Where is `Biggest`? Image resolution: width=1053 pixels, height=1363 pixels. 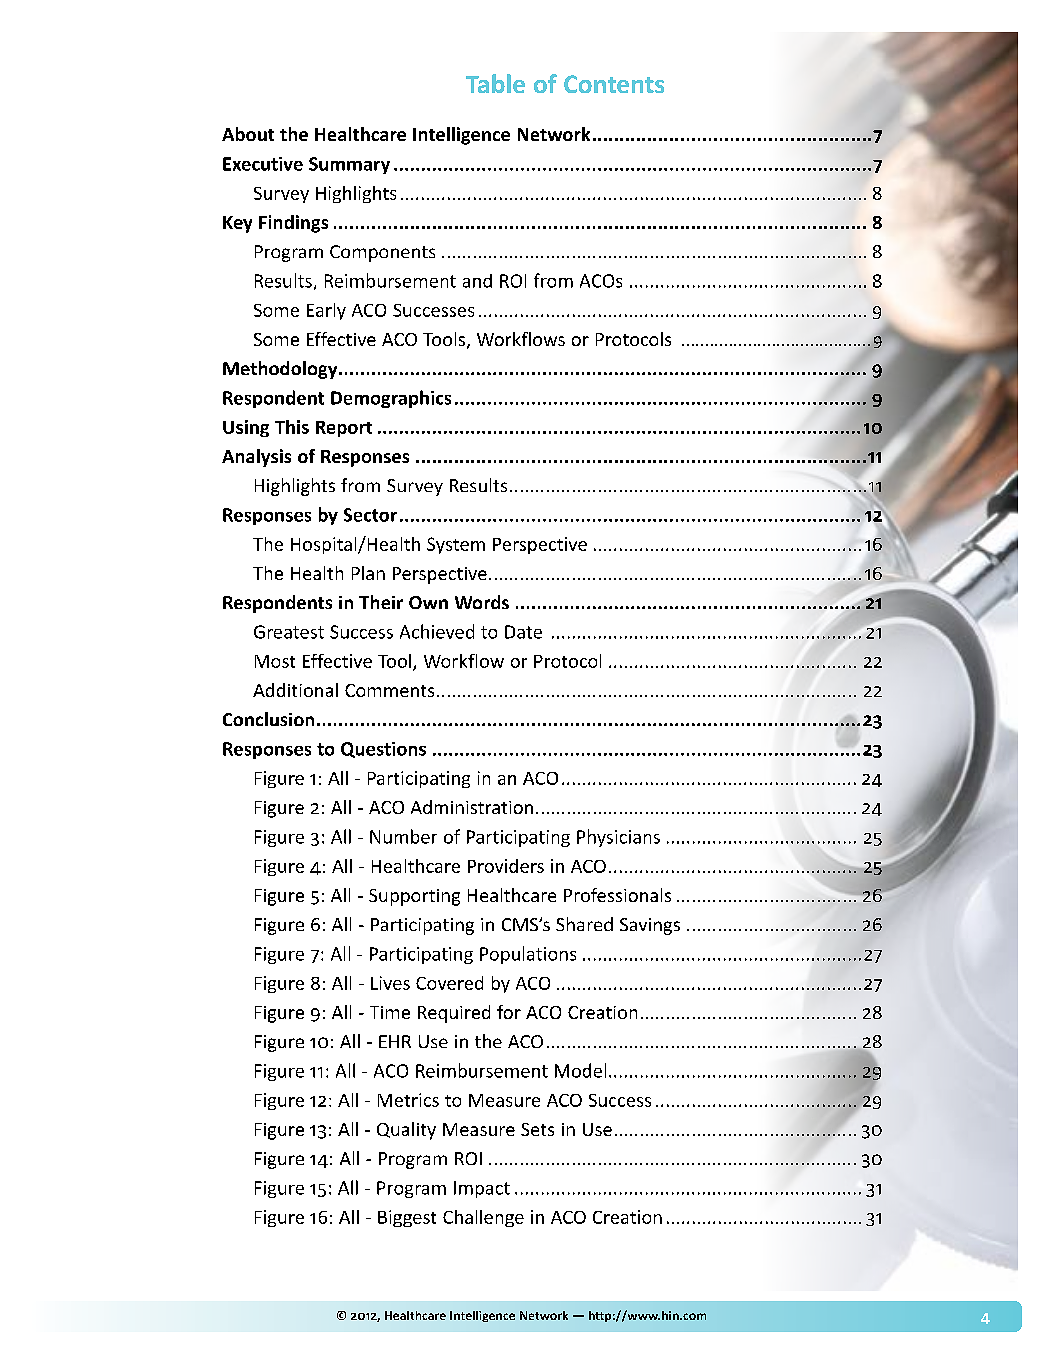 Biggest is located at coordinates (407, 1218).
